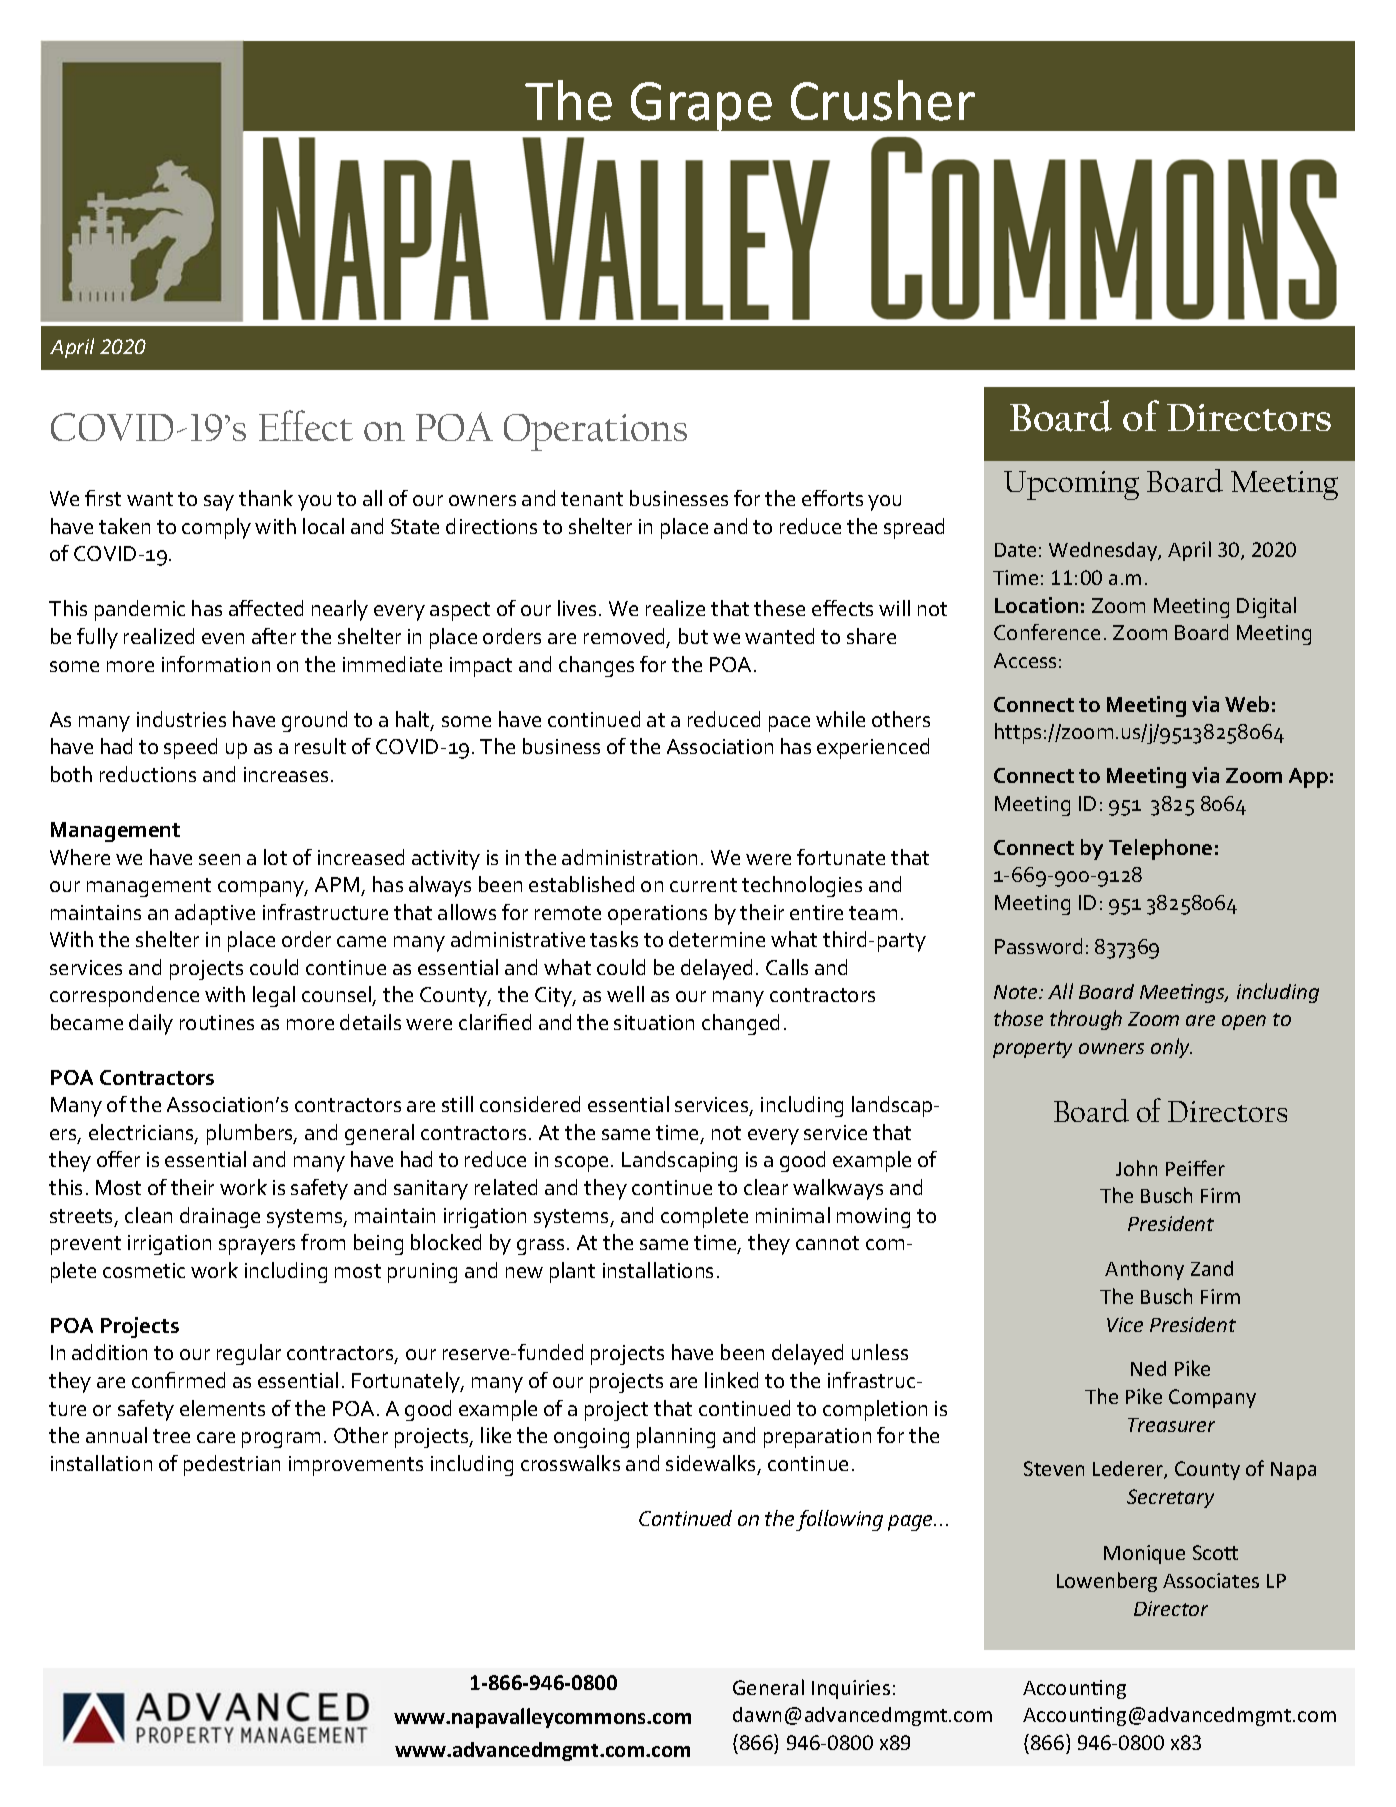 This screenshot has height=1807, width=1396. I want to click on tenant, so click(592, 499).
